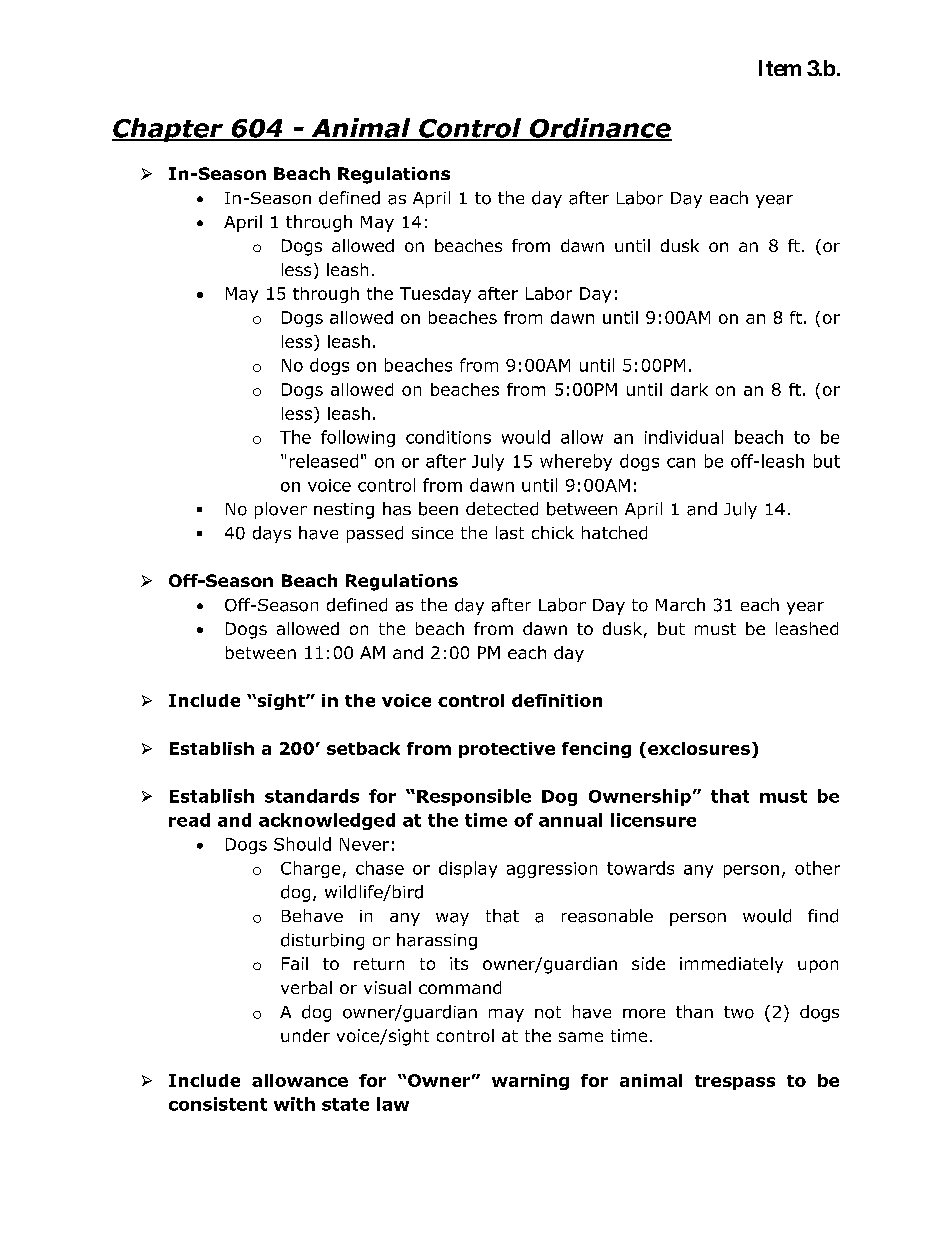  Describe the element at coordinates (169, 130) in the screenshot. I see `Chapter` at that location.
